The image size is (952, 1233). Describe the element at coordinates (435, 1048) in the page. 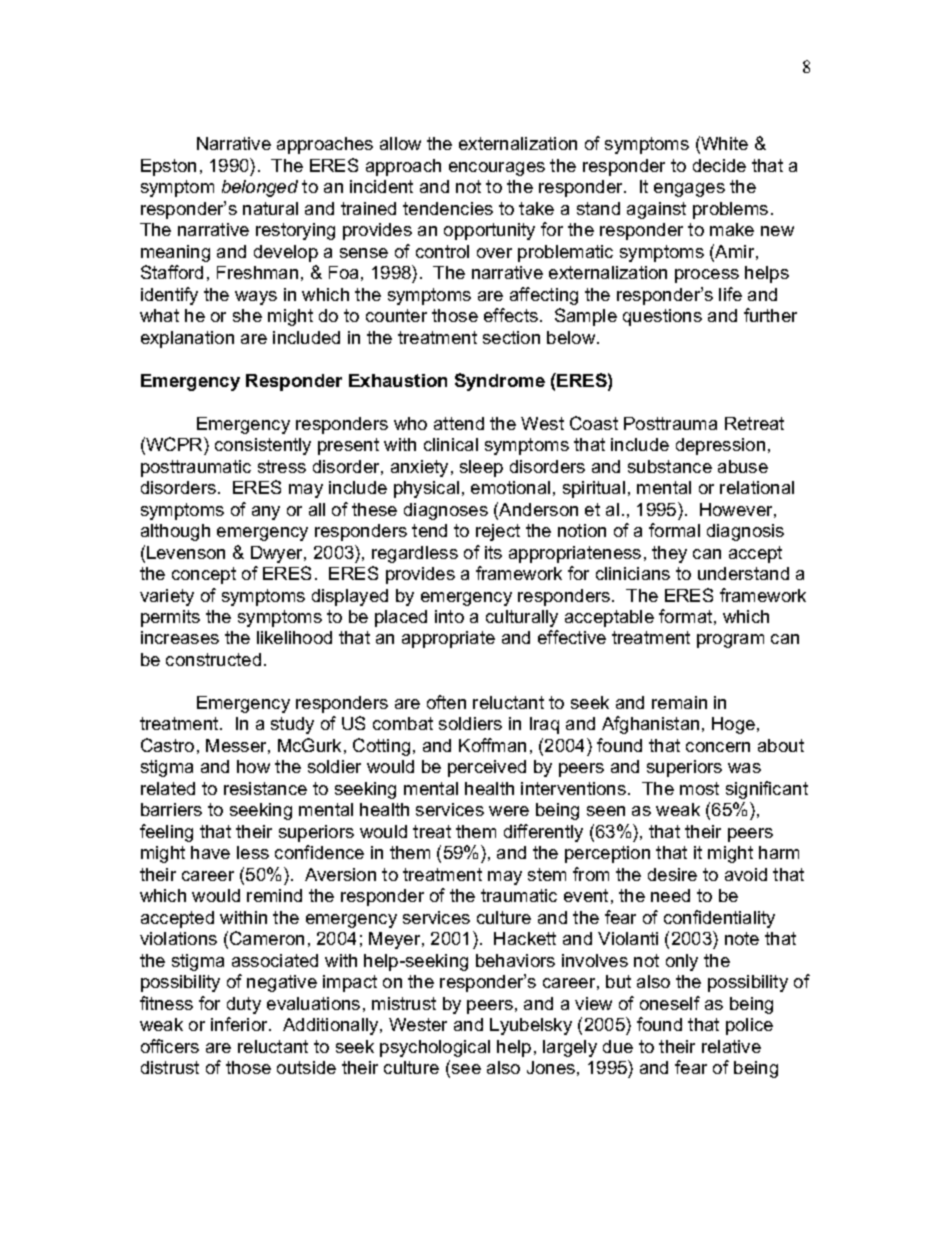

I see `psychological` at that location.
